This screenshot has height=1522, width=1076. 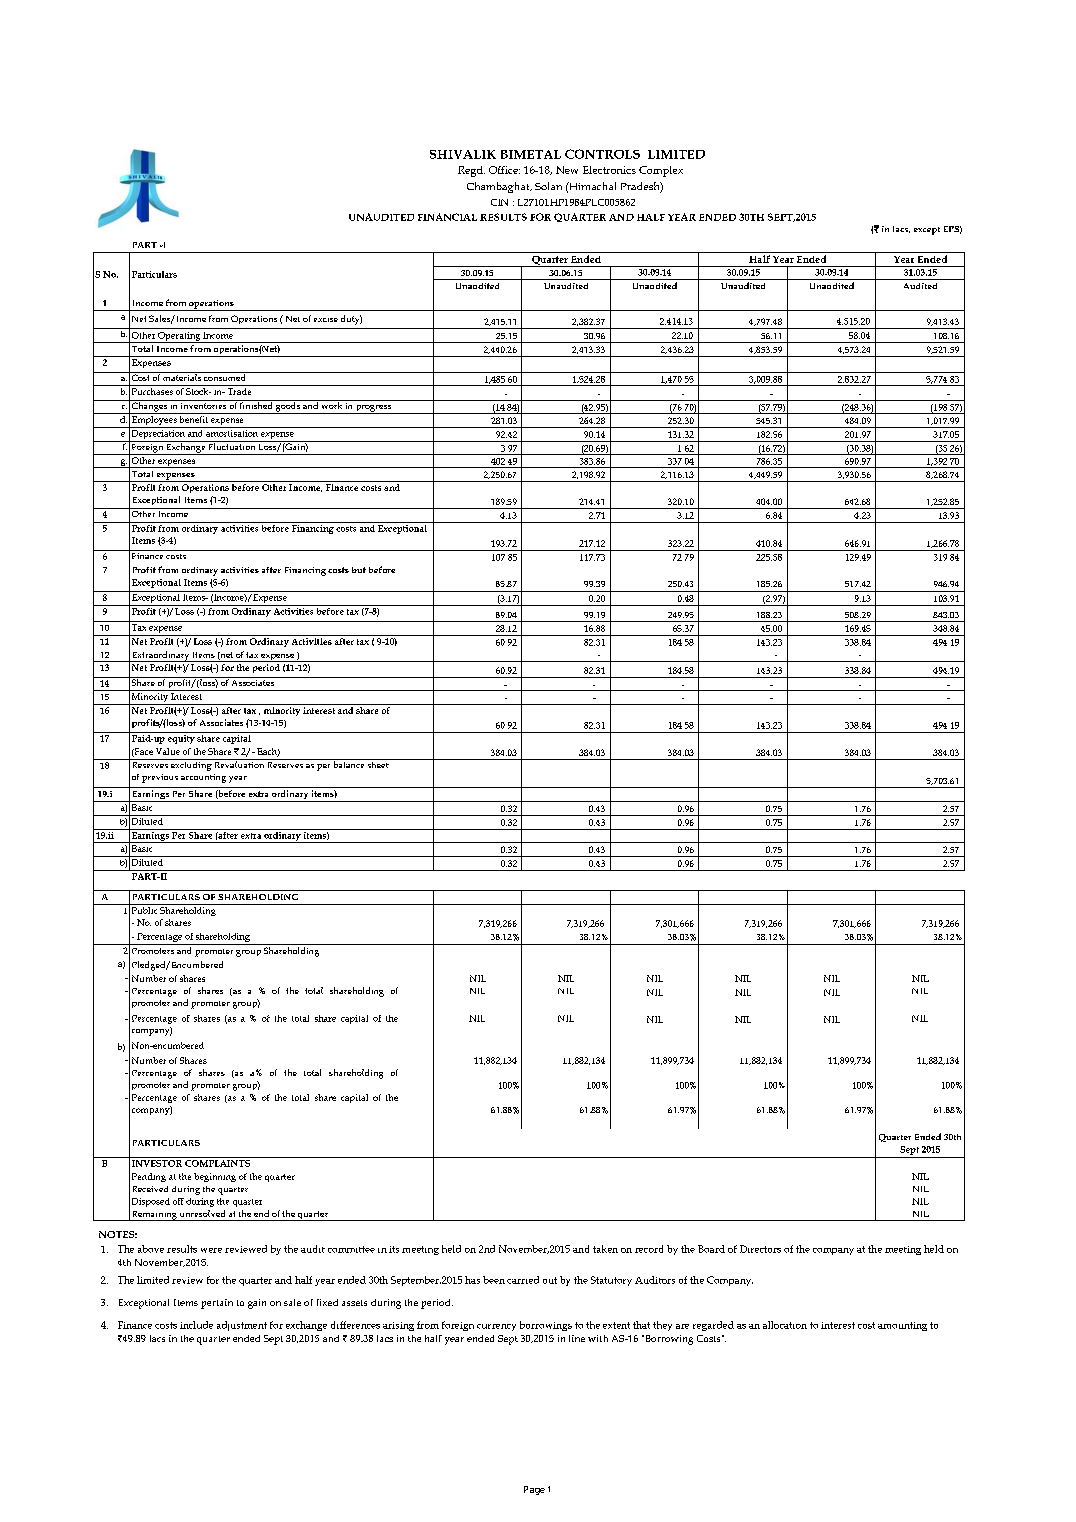 What do you see at coordinates (534, 1490) in the screenshot?
I see `Page` at bounding box center [534, 1490].
